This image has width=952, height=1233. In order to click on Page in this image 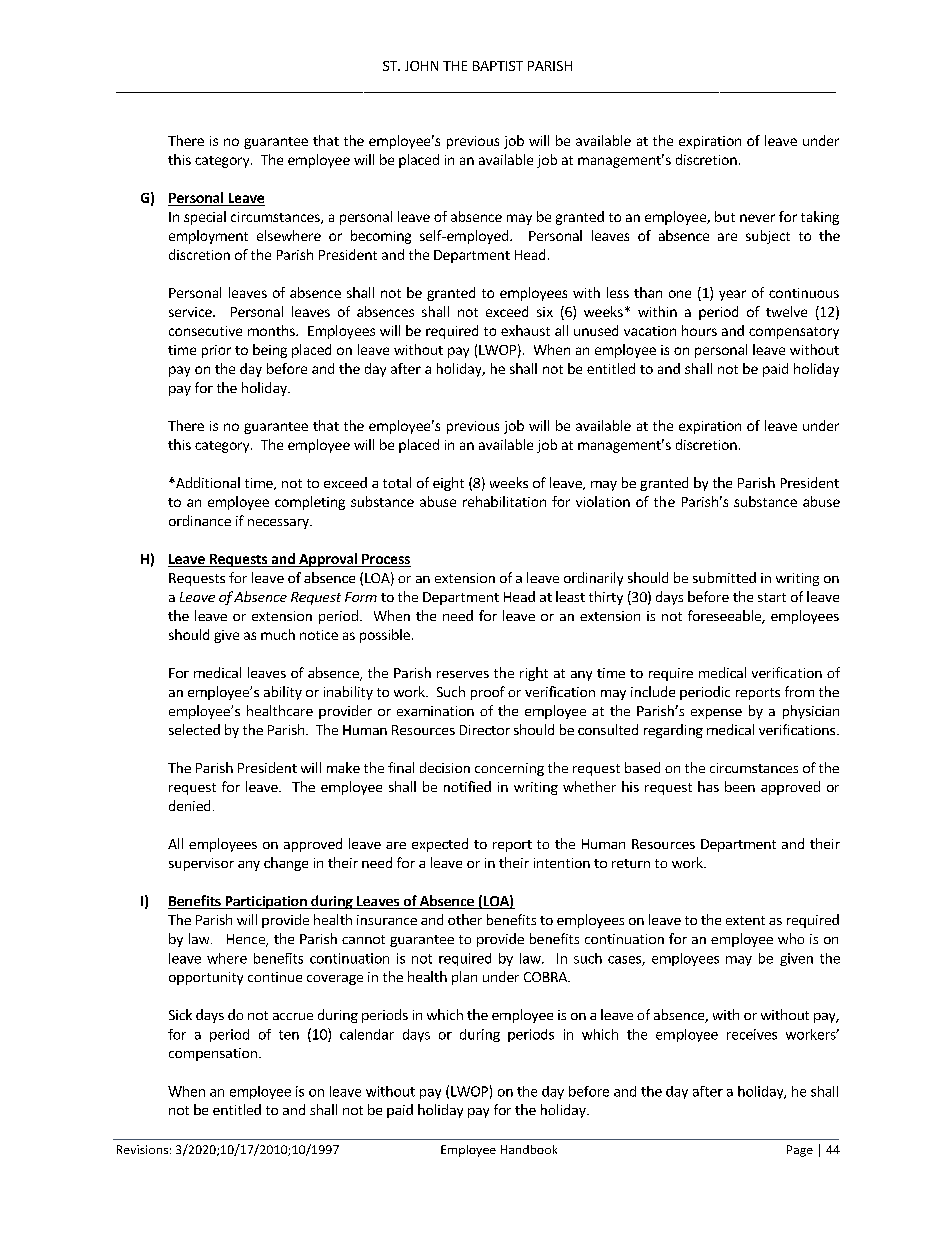, I will do `click(800, 1151)`.
